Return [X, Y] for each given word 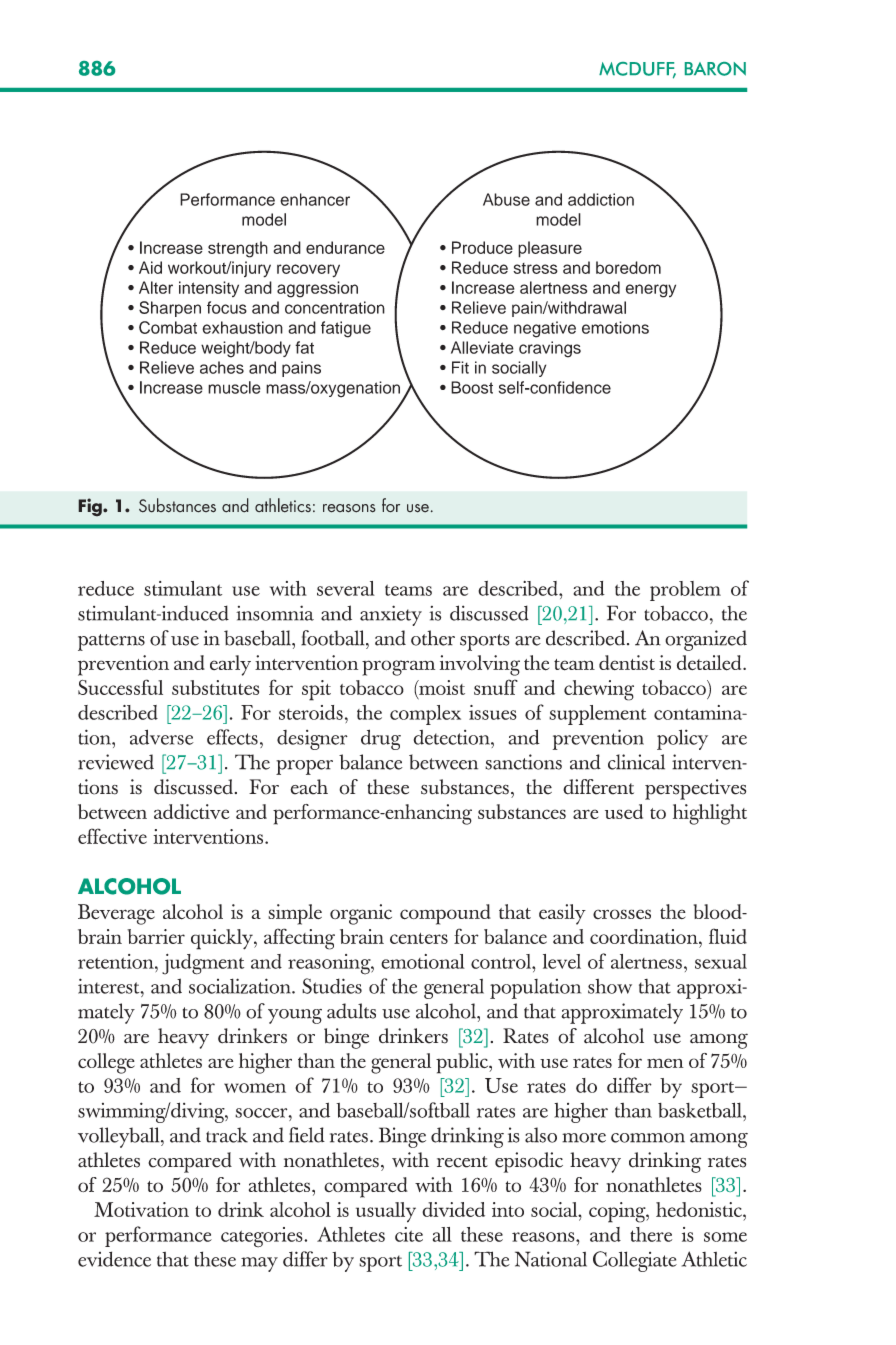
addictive [191, 811]
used [624, 811]
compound [445, 914]
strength [238, 249]
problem [685, 591]
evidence [114, 1259]
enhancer [315, 199]
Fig [91, 507]
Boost [472, 387]
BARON [715, 69]
